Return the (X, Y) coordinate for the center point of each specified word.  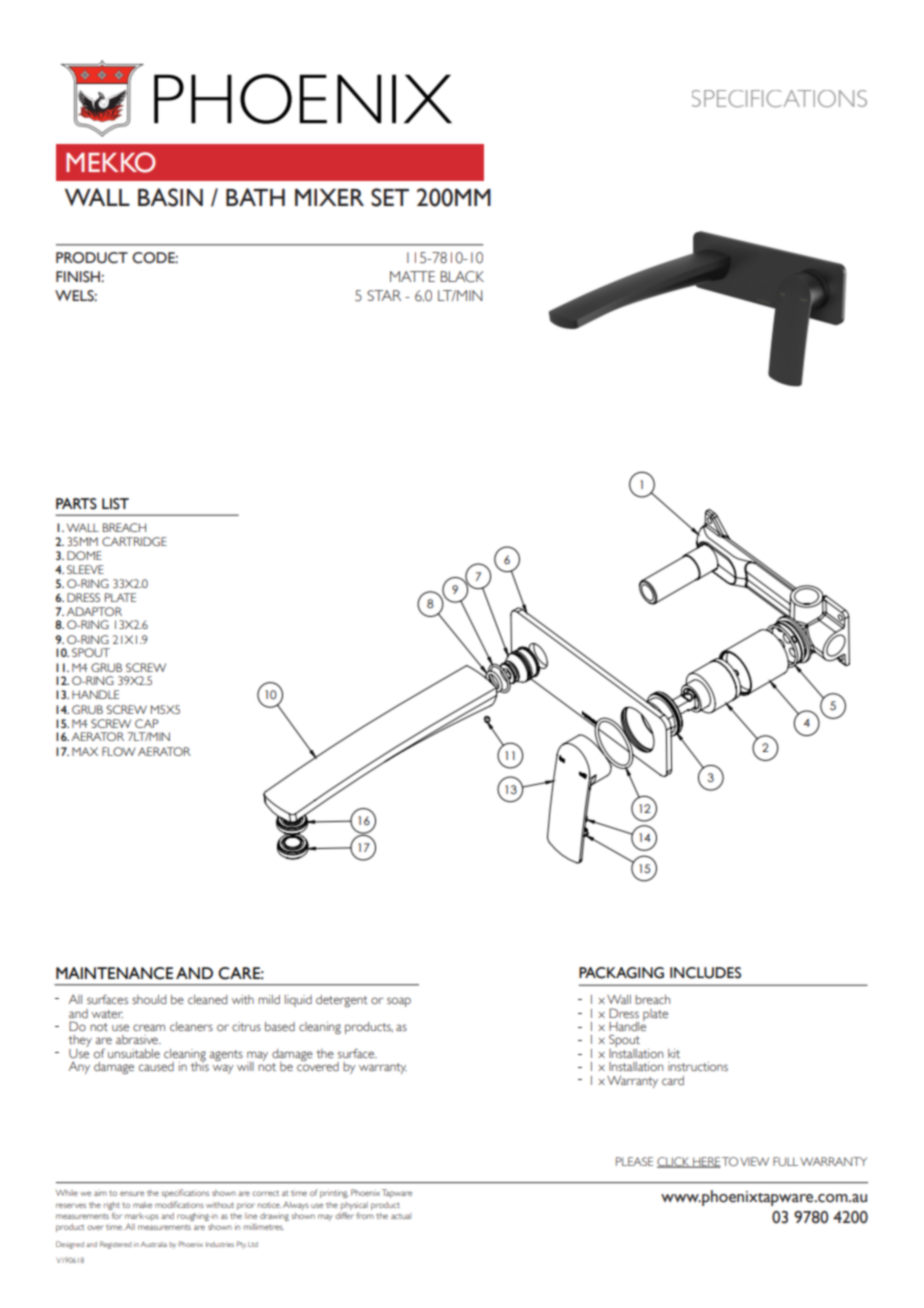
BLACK (462, 277)
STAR (384, 295)
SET (390, 197)
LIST (115, 504)
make (142, 1205)
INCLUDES (705, 973)
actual (401, 1216)
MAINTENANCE (114, 973)
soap (399, 1002)
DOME (84, 555)
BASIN (170, 197)
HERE (706, 1162)
